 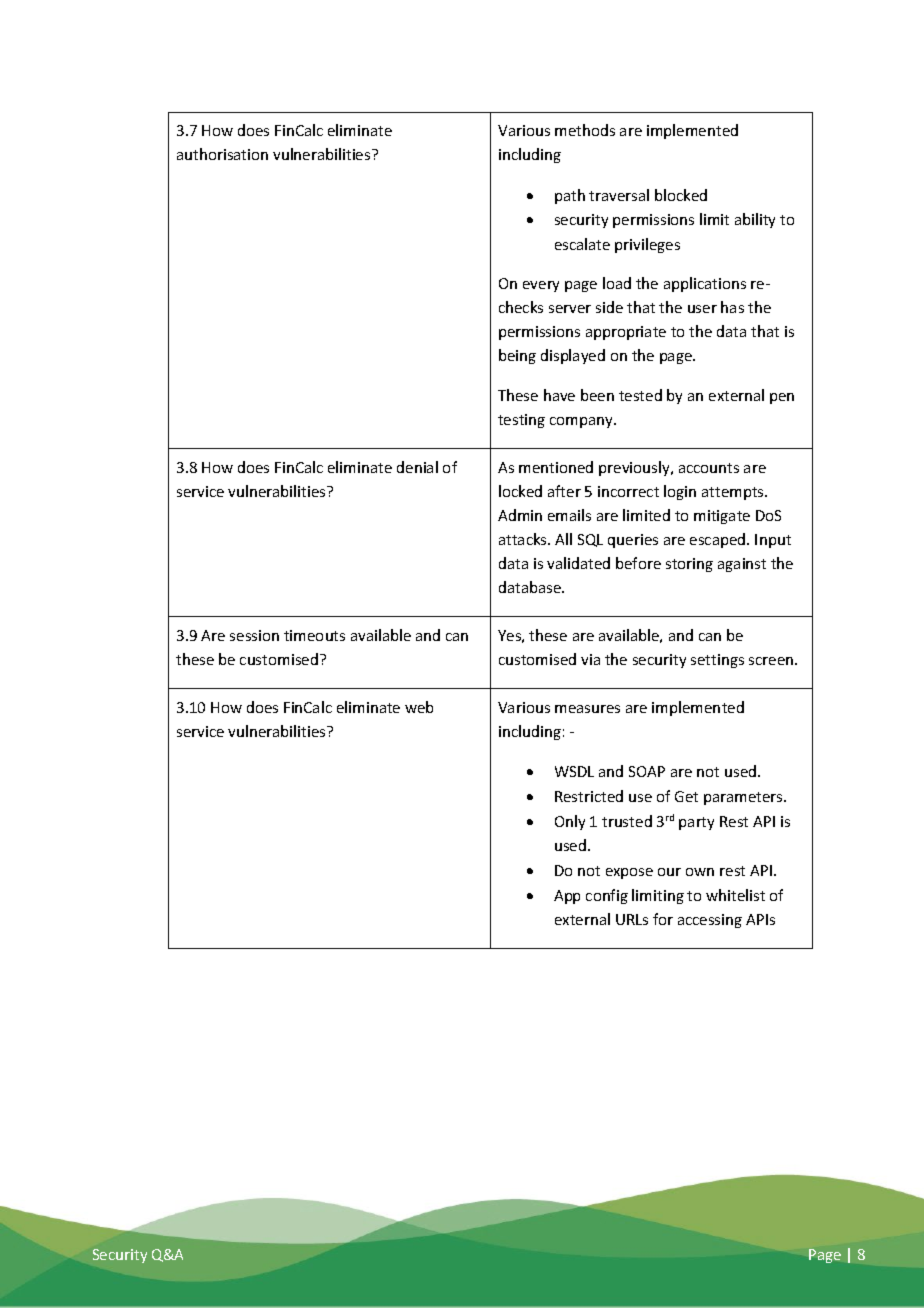 What do you see at coordinates (419, 707) in the page?
I see `web` at bounding box center [419, 707].
